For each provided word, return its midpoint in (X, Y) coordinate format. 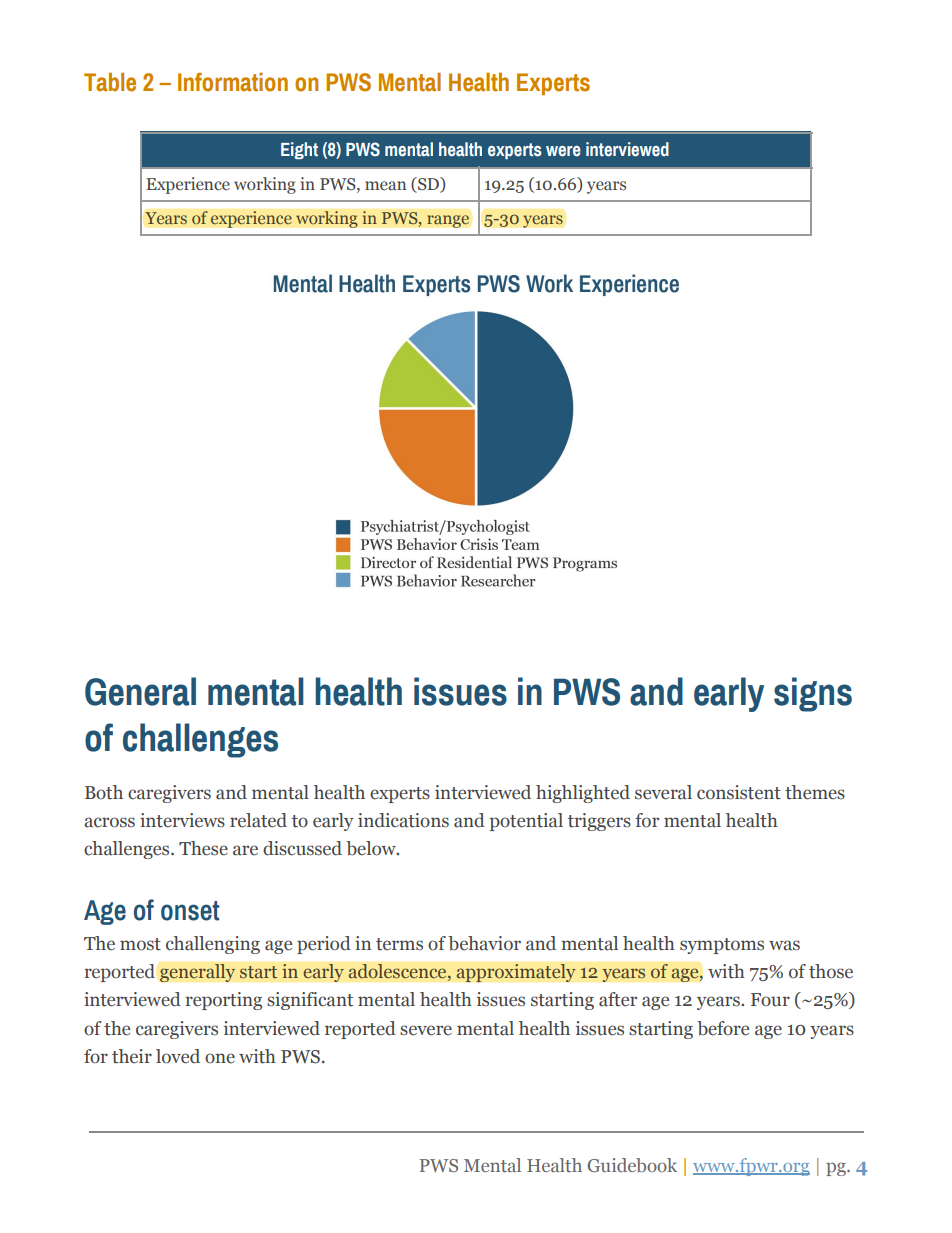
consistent (739, 792)
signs (813, 694)
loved (178, 1056)
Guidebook (632, 1165)
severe (426, 1030)
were (563, 151)
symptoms (722, 946)
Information (233, 82)
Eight (299, 150)
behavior (484, 943)
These (203, 848)
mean (385, 185)
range (448, 221)
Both (104, 792)
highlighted (583, 794)
